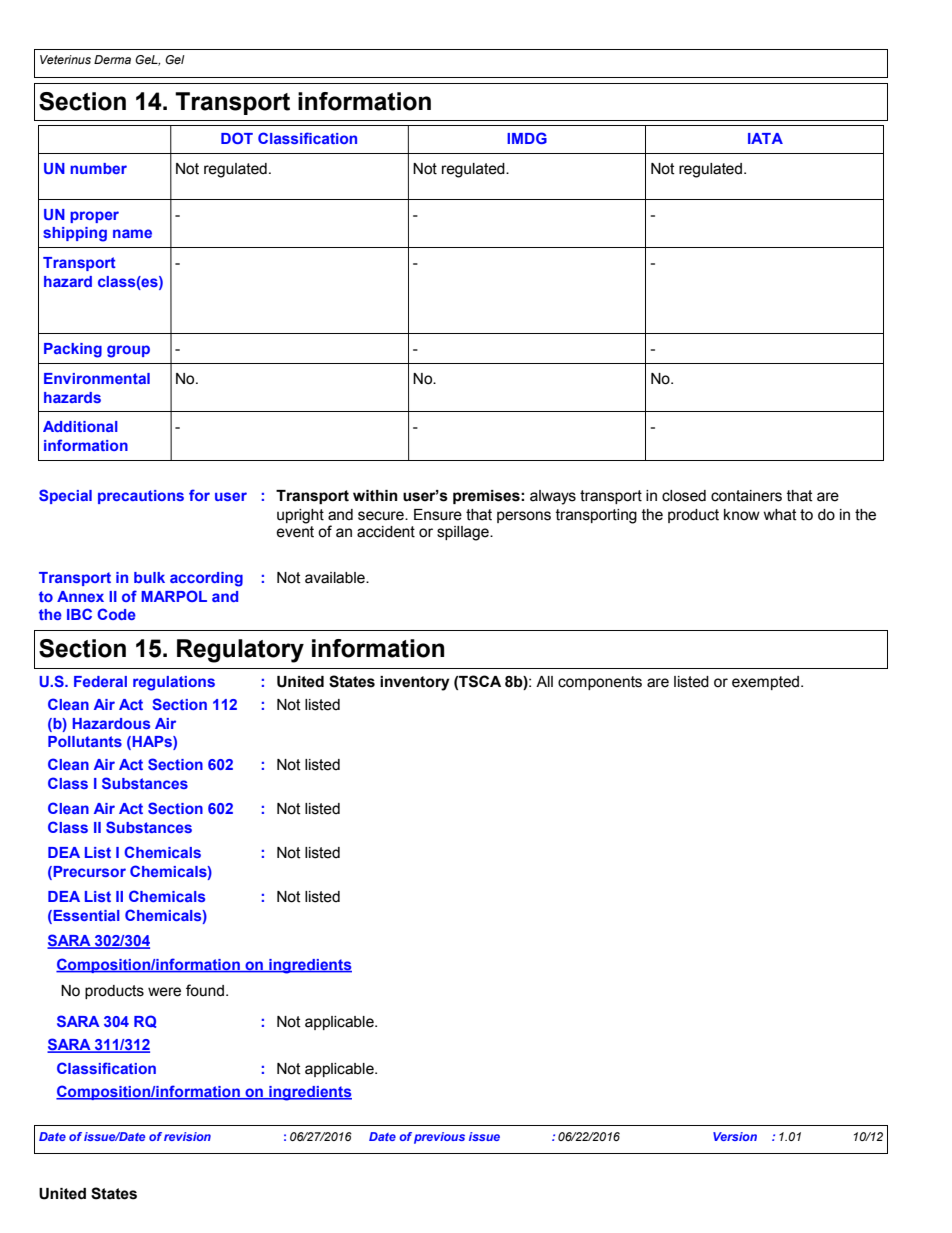 This screenshot has height=1233, width=952. What do you see at coordinates (149, 577) in the screenshot?
I see `bulk` at bounding box center [149, 577].
